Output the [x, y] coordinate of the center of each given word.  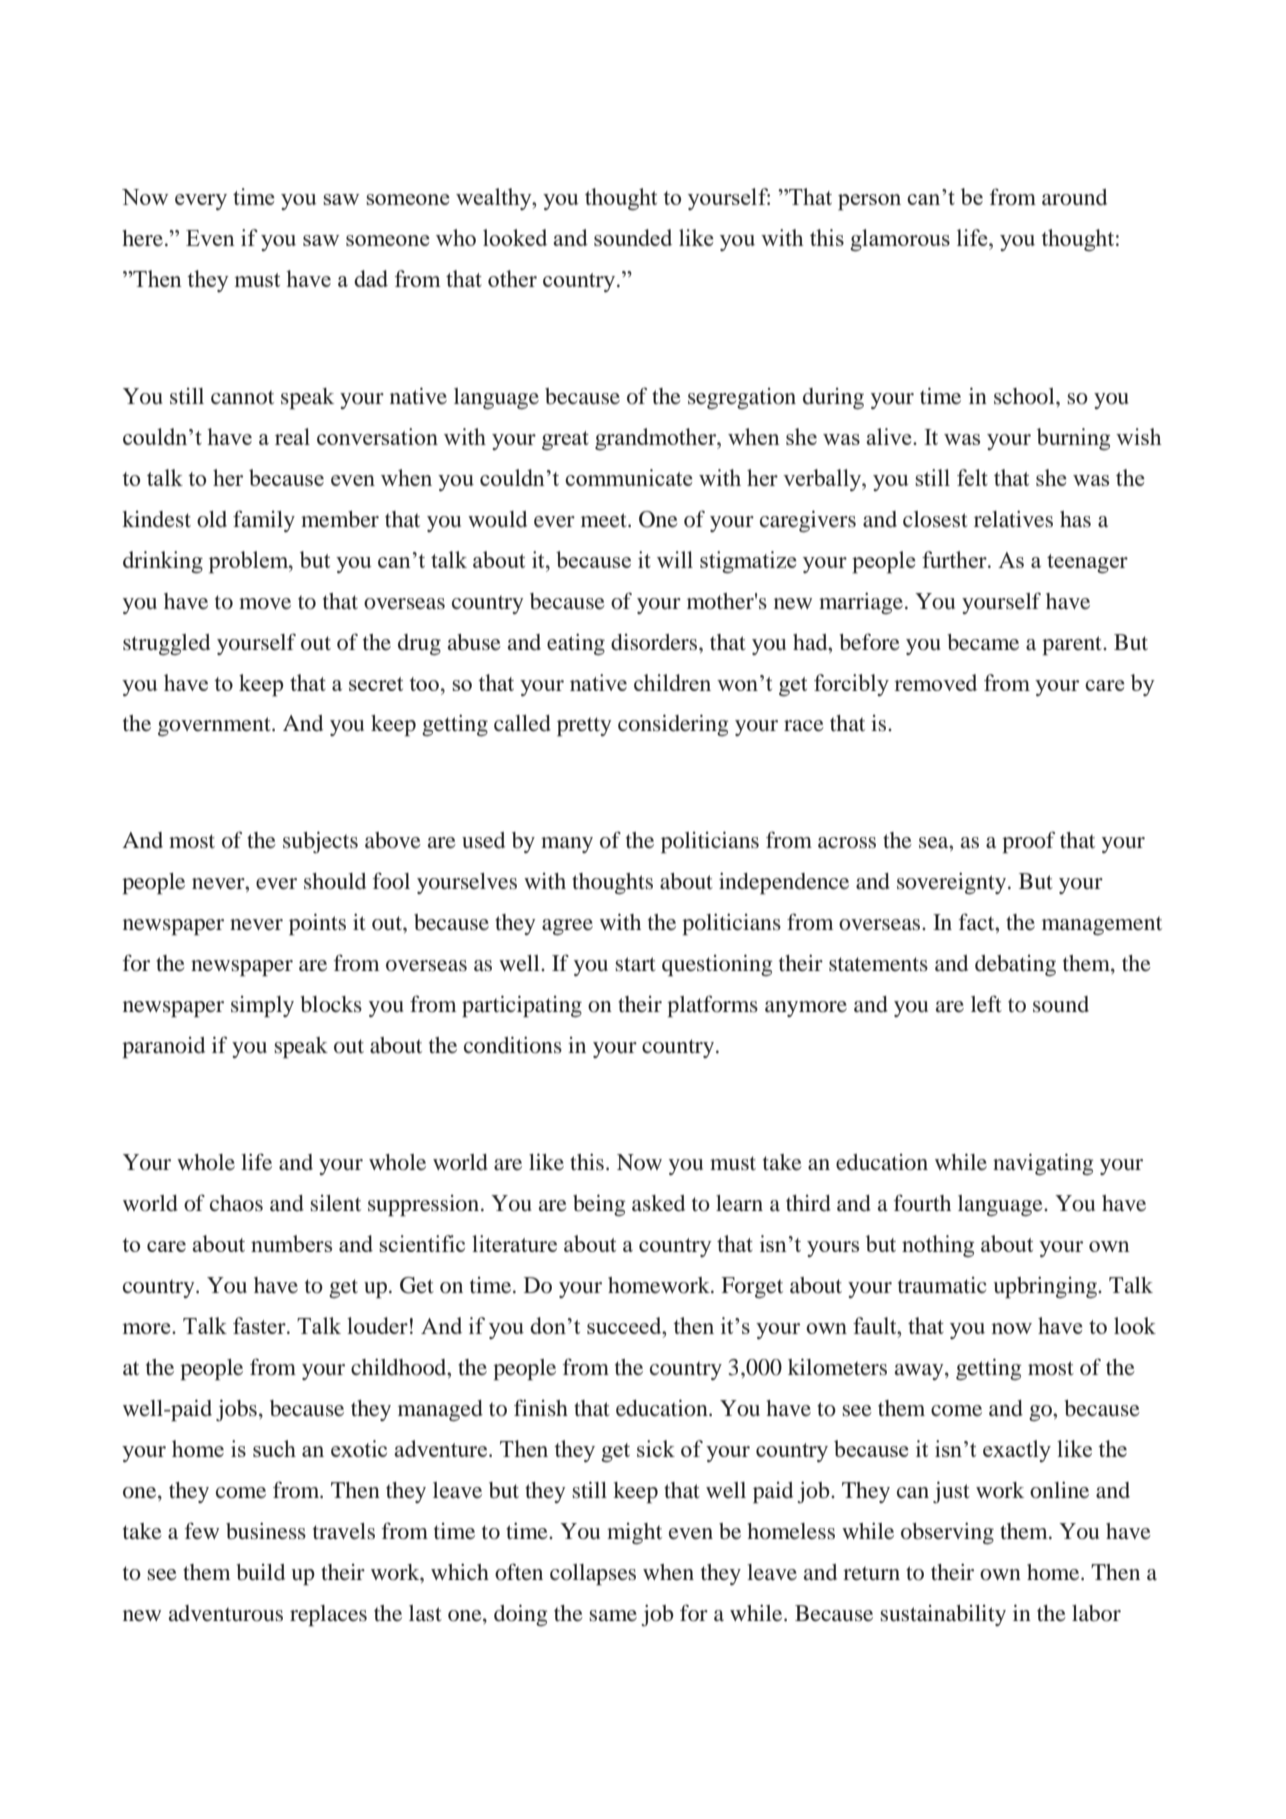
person [869, 202]
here [144, 238]
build [260, 1572]
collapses [593, 1574]
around [1074, 197]
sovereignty [953, 883]
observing [947, 1533]
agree [567, 927]
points [317, 924]
